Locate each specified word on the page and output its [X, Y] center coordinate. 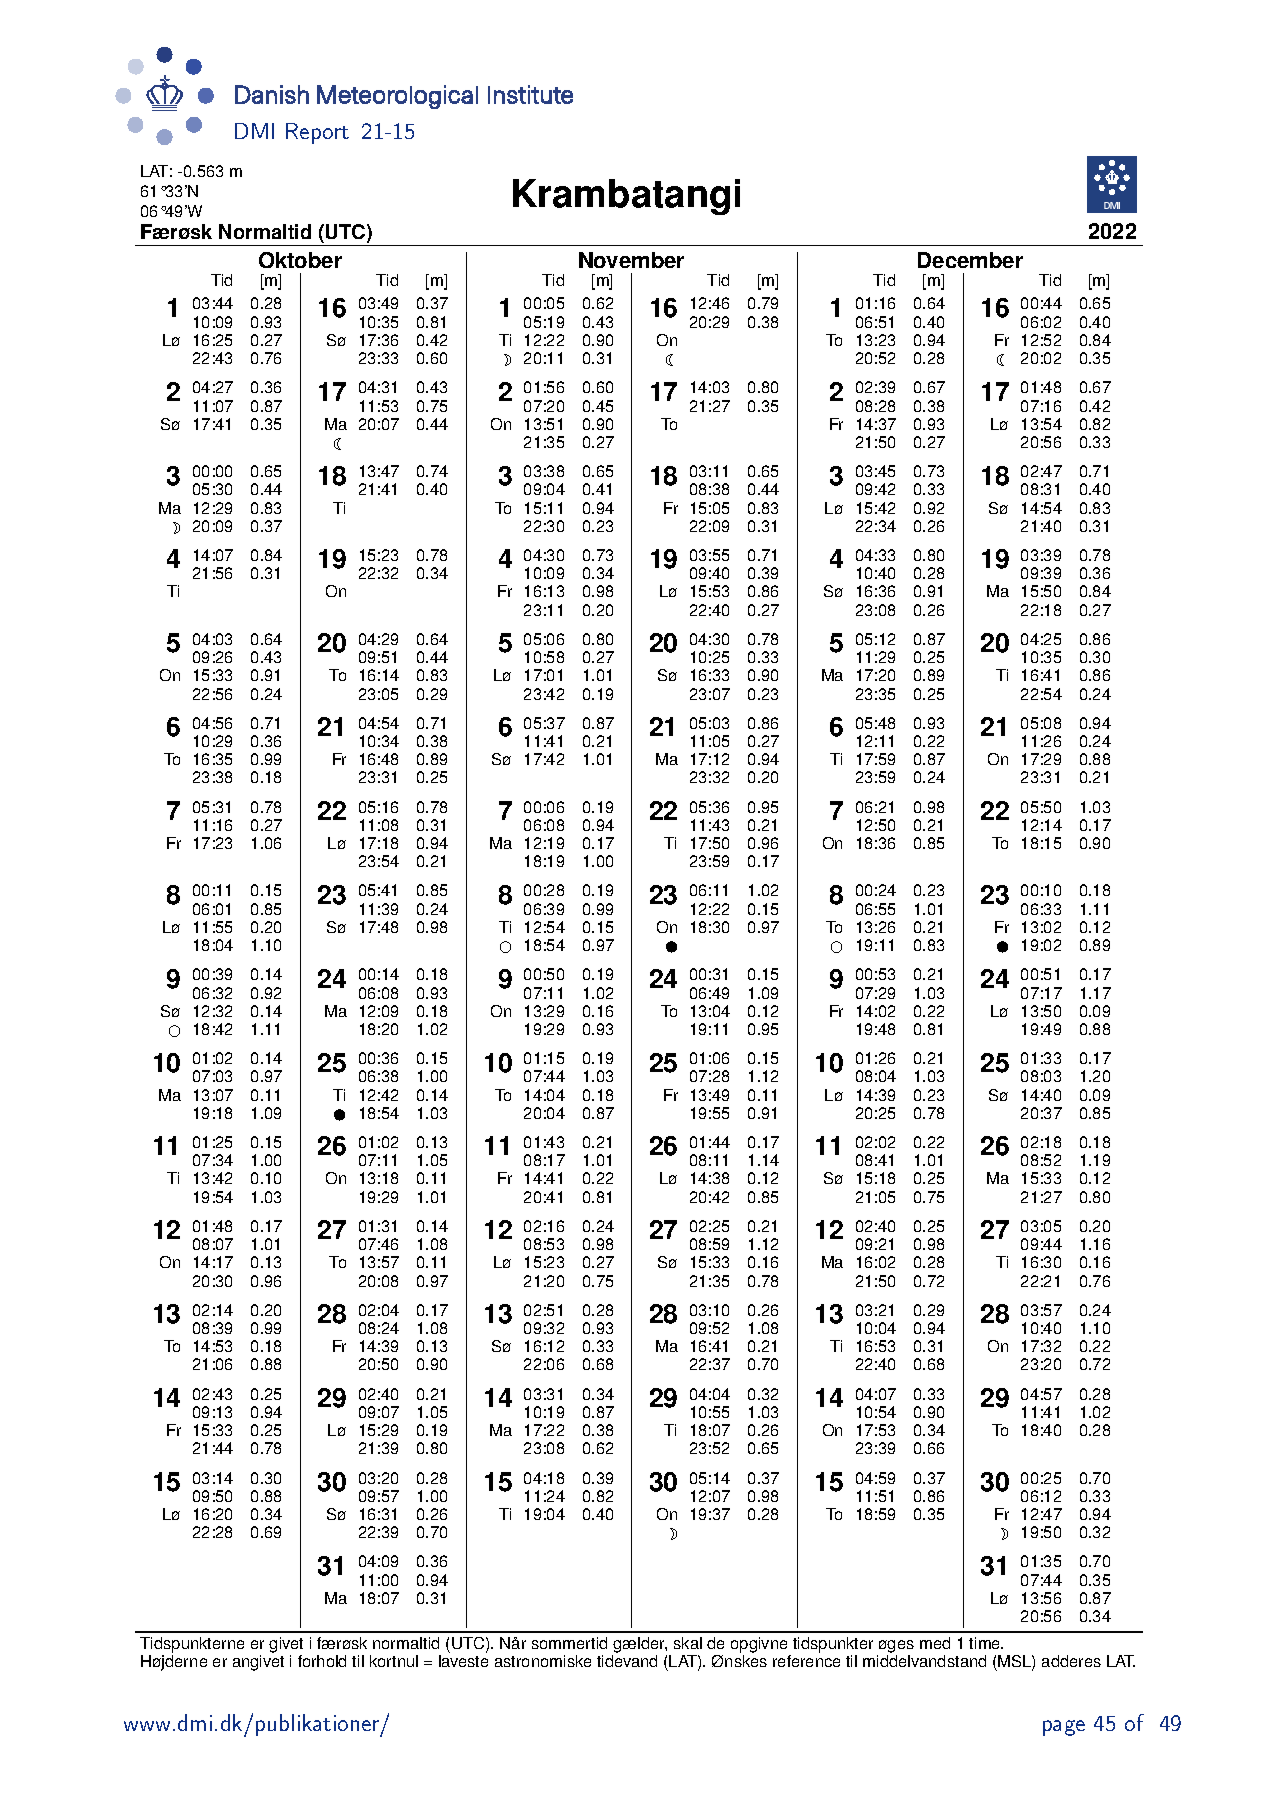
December [970, 260]
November [631, 260]
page [1064, 1728]
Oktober [300, 260]
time [986, 1643]
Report [317, 133]
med [935, 1643]
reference [806, 1661]
